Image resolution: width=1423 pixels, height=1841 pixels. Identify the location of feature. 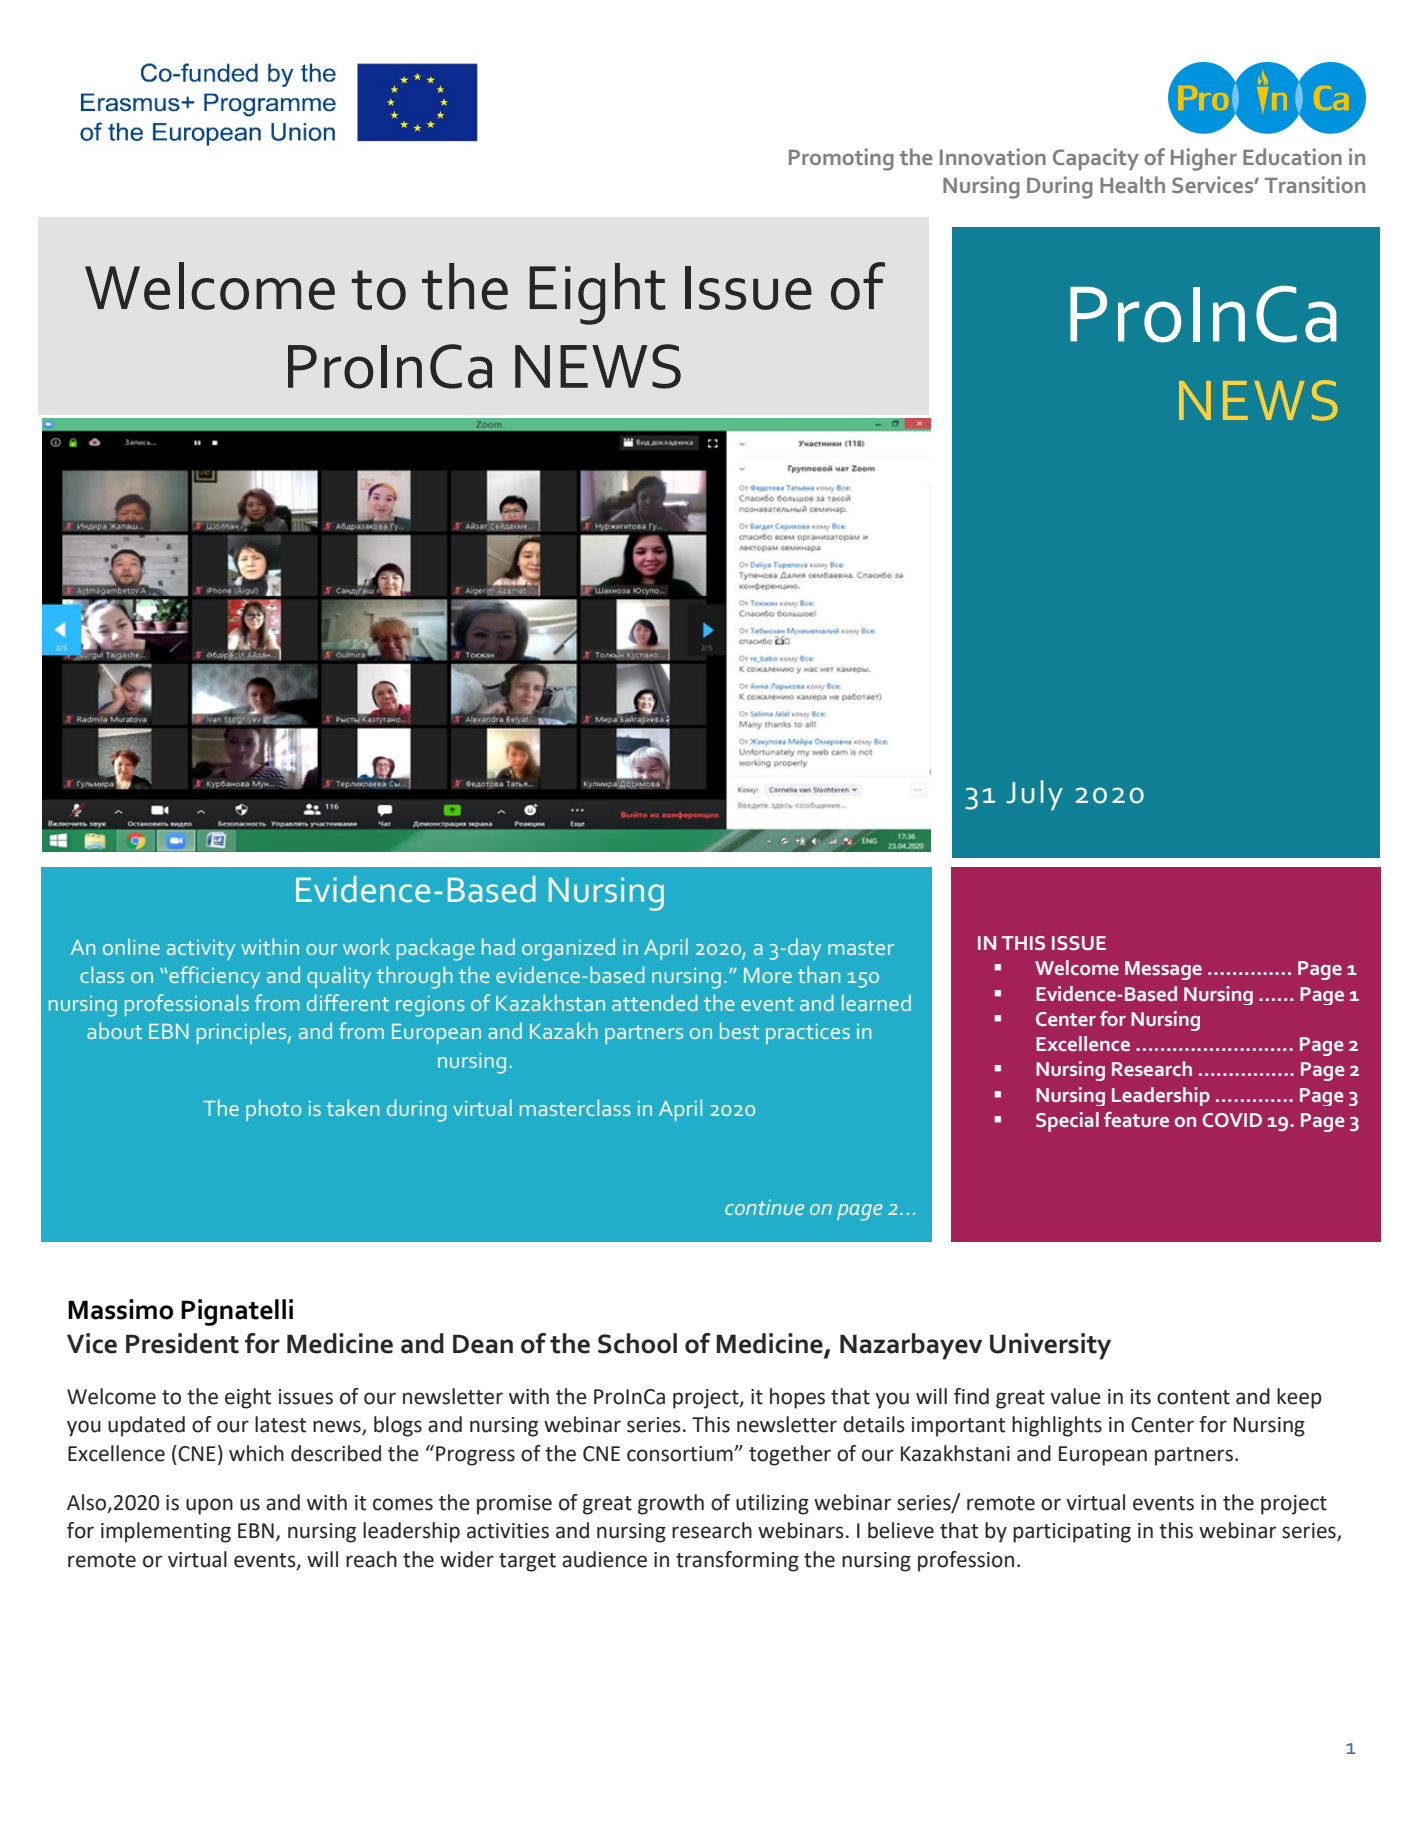
(1136, 1119).
